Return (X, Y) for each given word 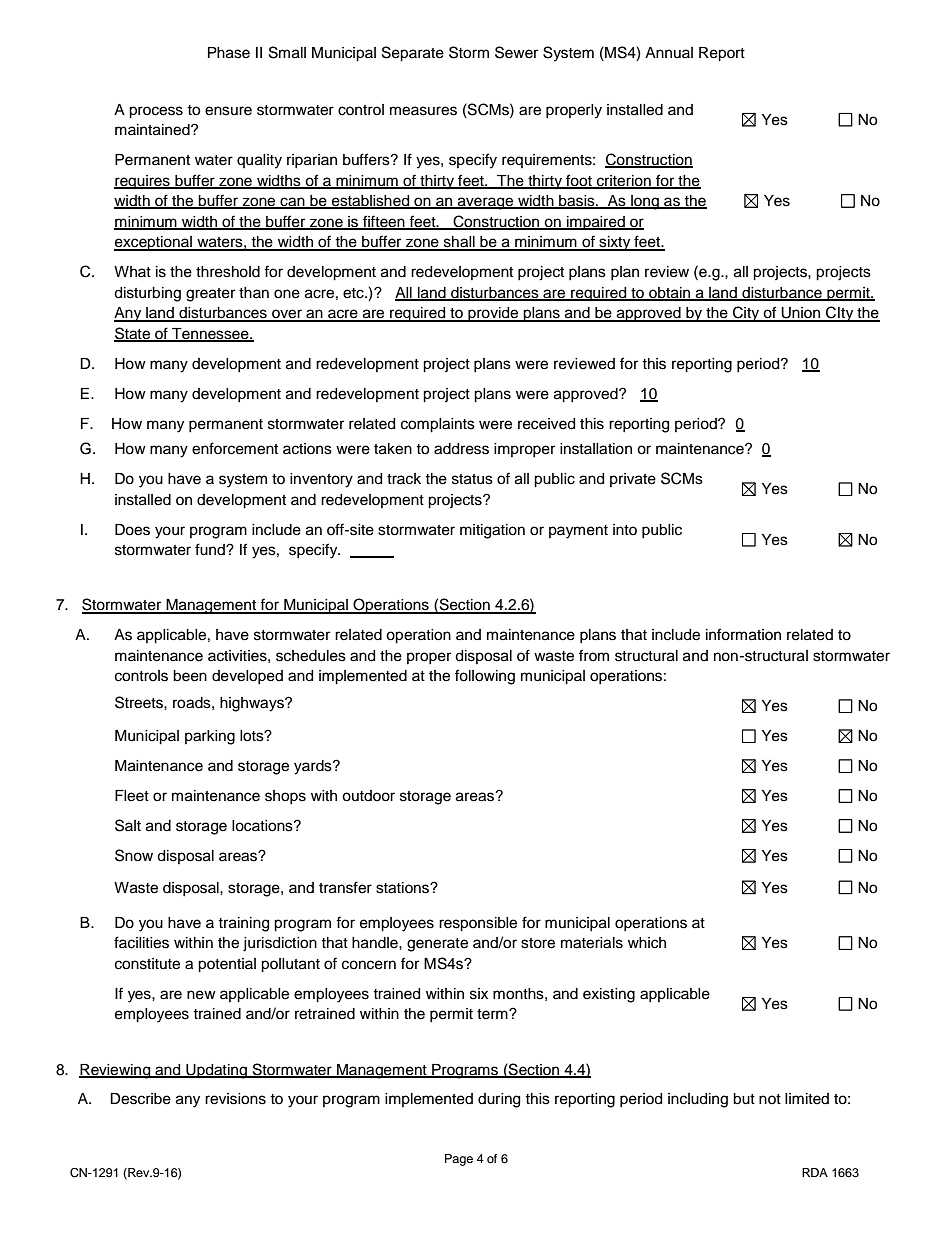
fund (211, 549)
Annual (669, 52)
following (485, 677)
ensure (228, 111)
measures (423, 111)
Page (459, 1160)
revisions (235, 1099)
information (743, 634)
